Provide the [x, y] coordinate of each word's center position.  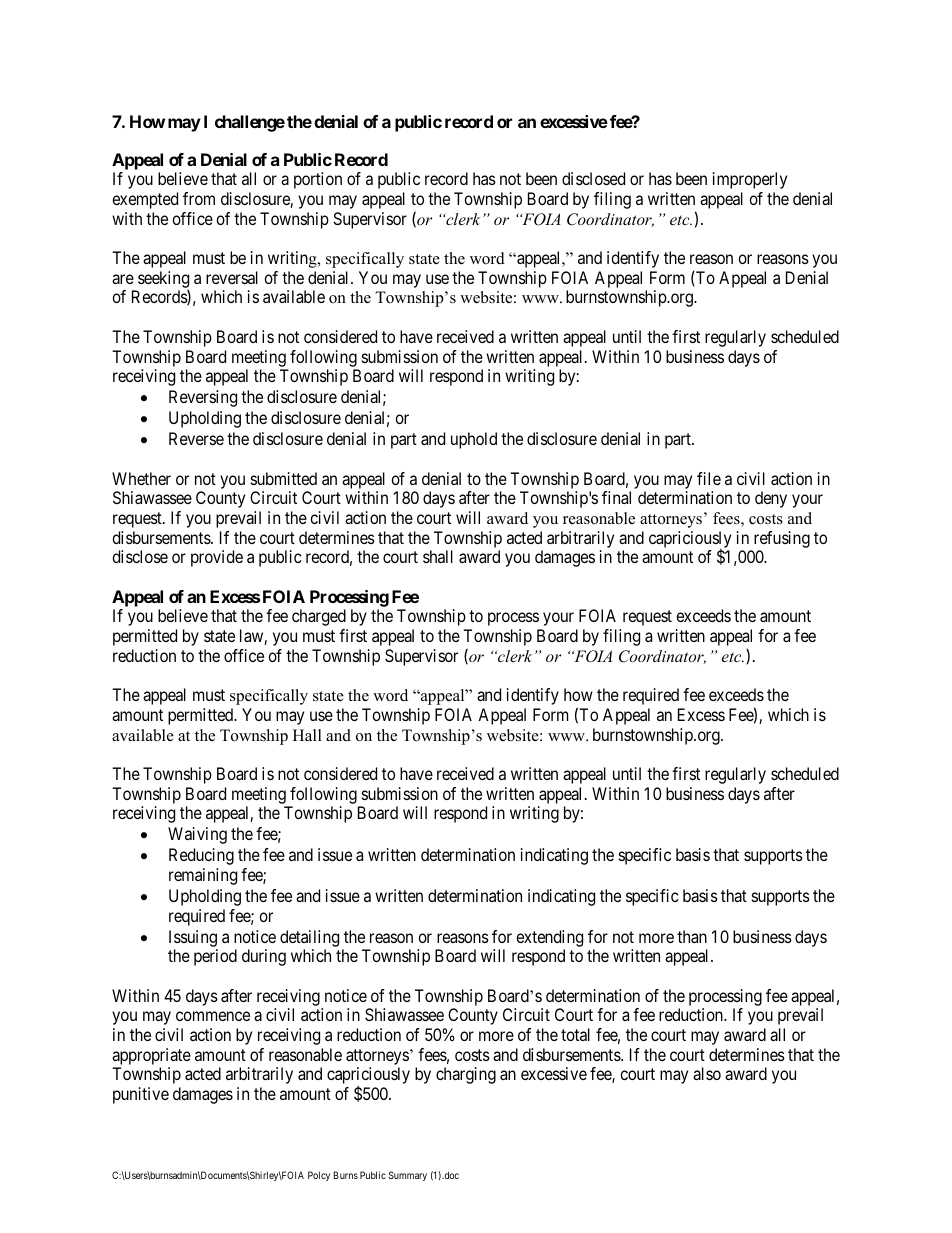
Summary [408, 1176]
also [707, 1073]
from [199, 198]
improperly [750, 180]
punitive [141, 1095]
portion [318, 180]
